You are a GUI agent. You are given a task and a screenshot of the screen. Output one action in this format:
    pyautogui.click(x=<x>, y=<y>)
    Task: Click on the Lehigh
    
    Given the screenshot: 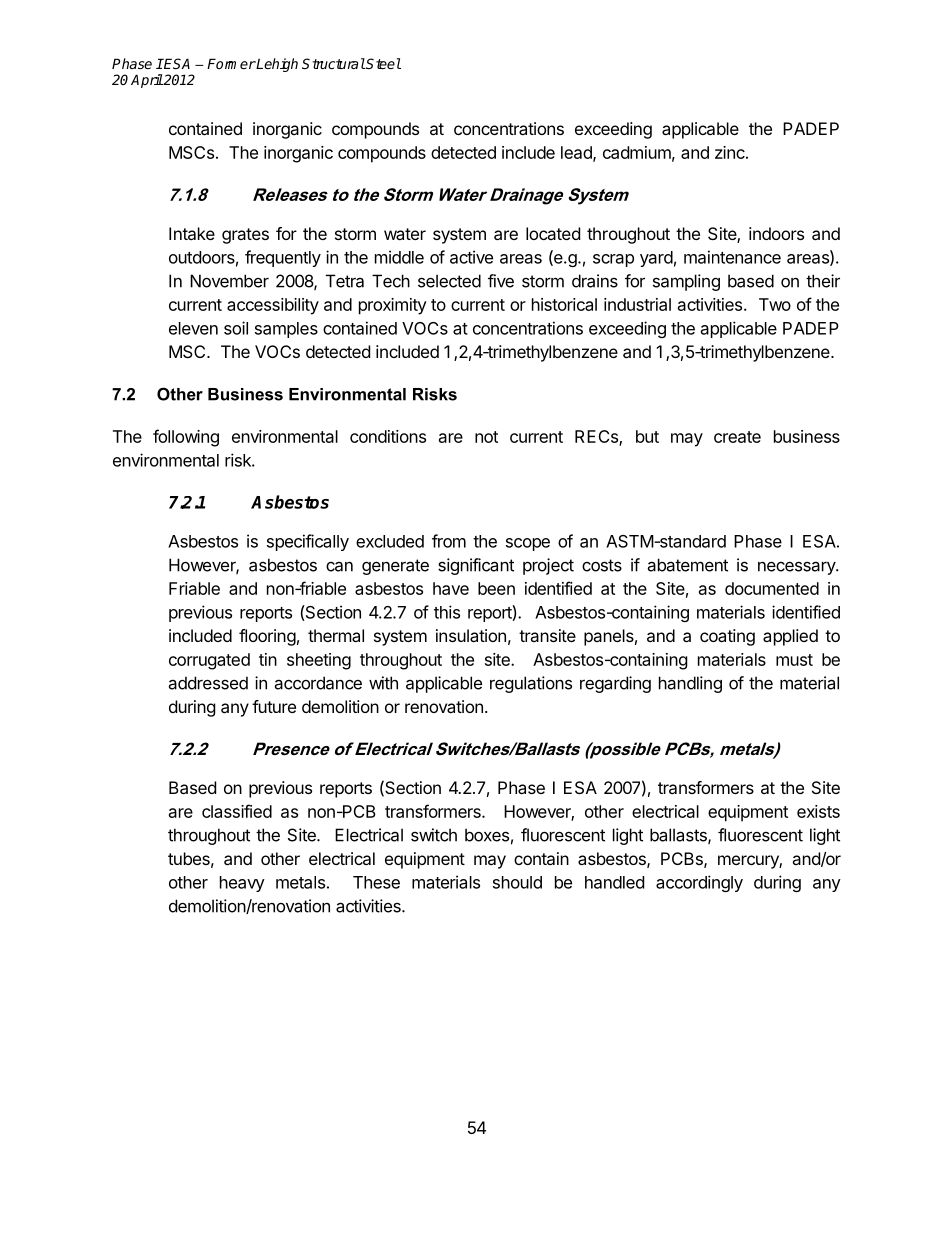 What is the action you would take?
    pyautogui.click(x=276, y=65)
